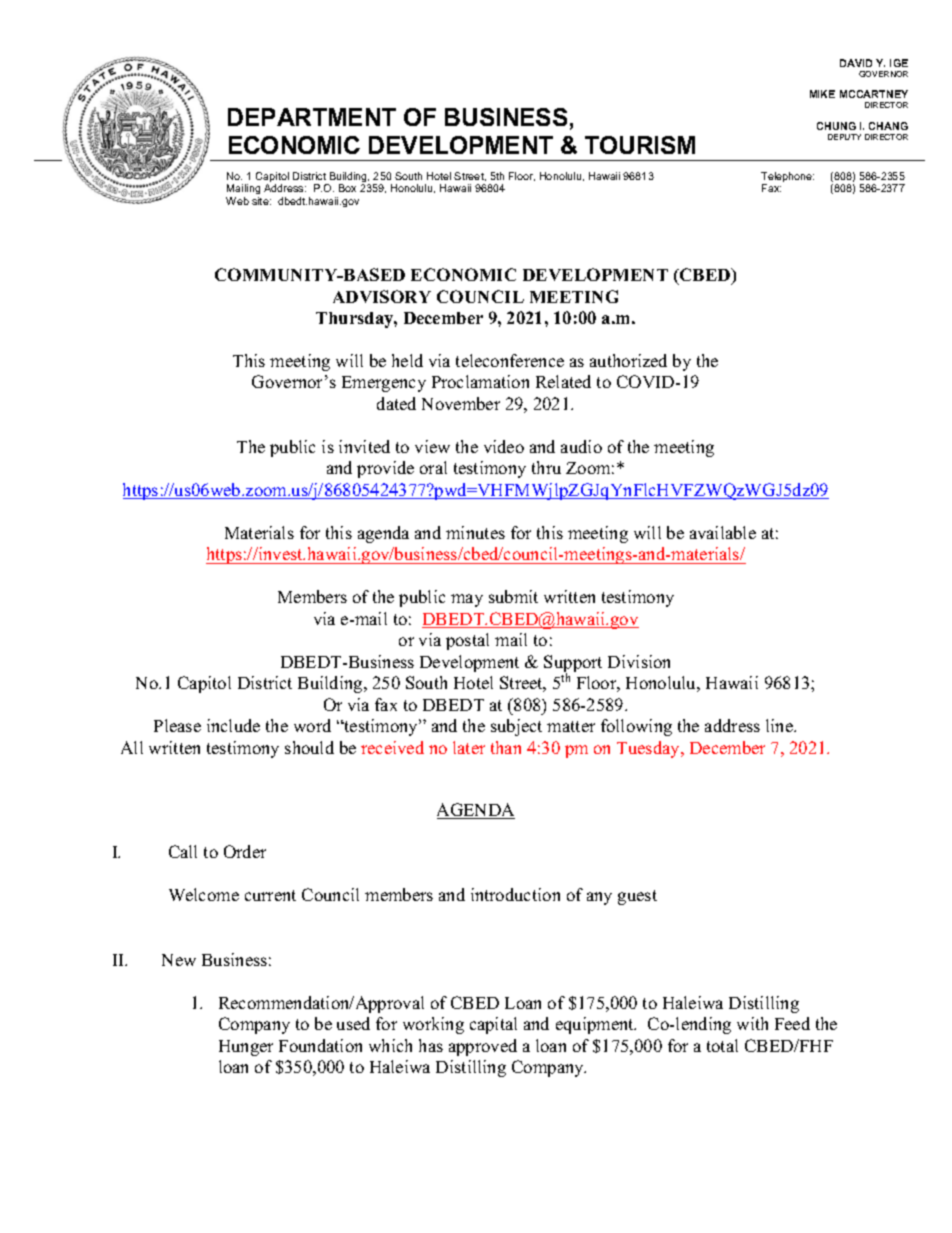 The height and width of the image is (1233, 952). What do you see at coordinates (312, 117) in the image?
I see `DEPARTMENT` at bounding box center [312, 117].
